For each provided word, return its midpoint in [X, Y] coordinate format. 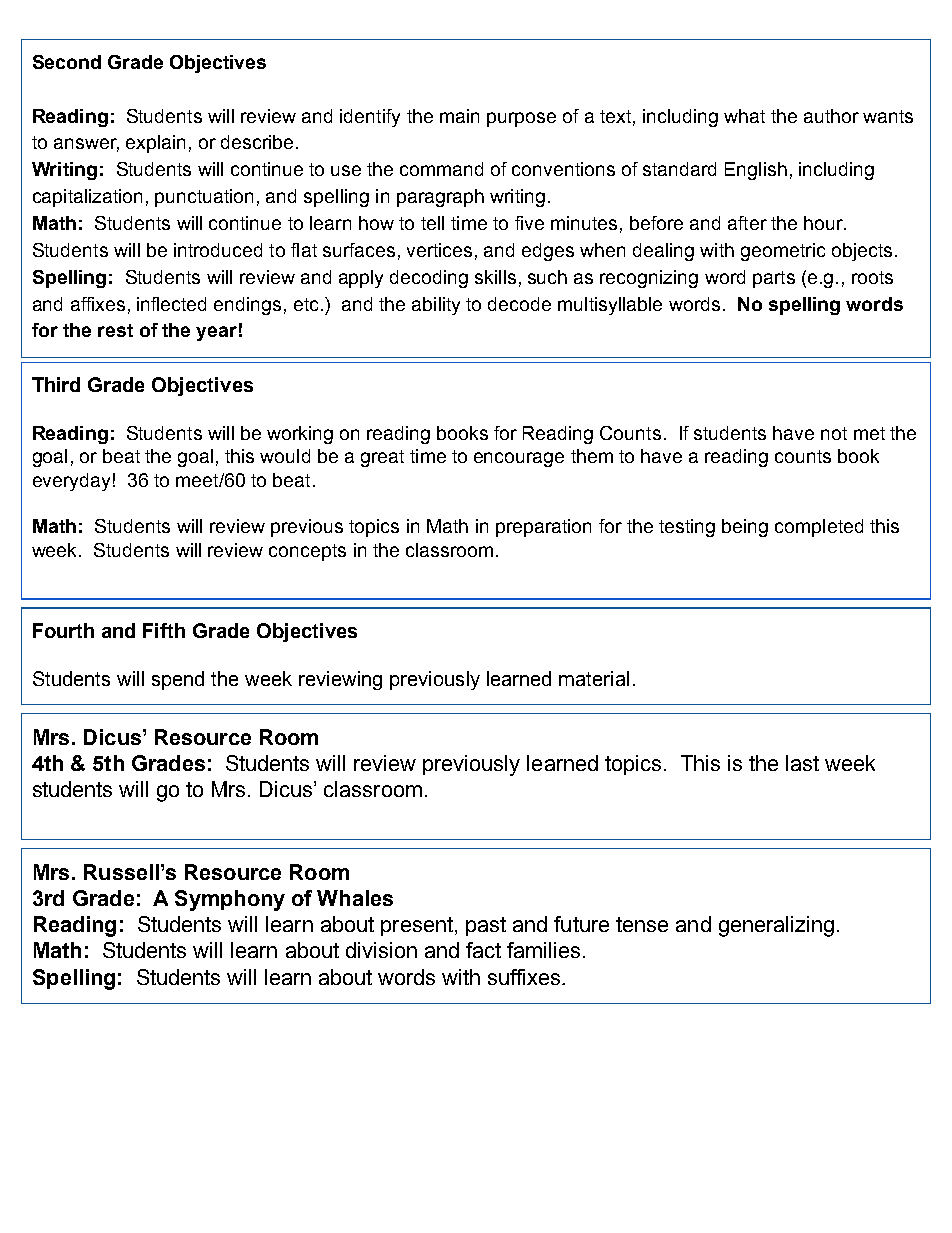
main [459, 116]
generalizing [776, 926]
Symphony [230, 900]
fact [483, 950]
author [831, 116]
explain [155, 144]
